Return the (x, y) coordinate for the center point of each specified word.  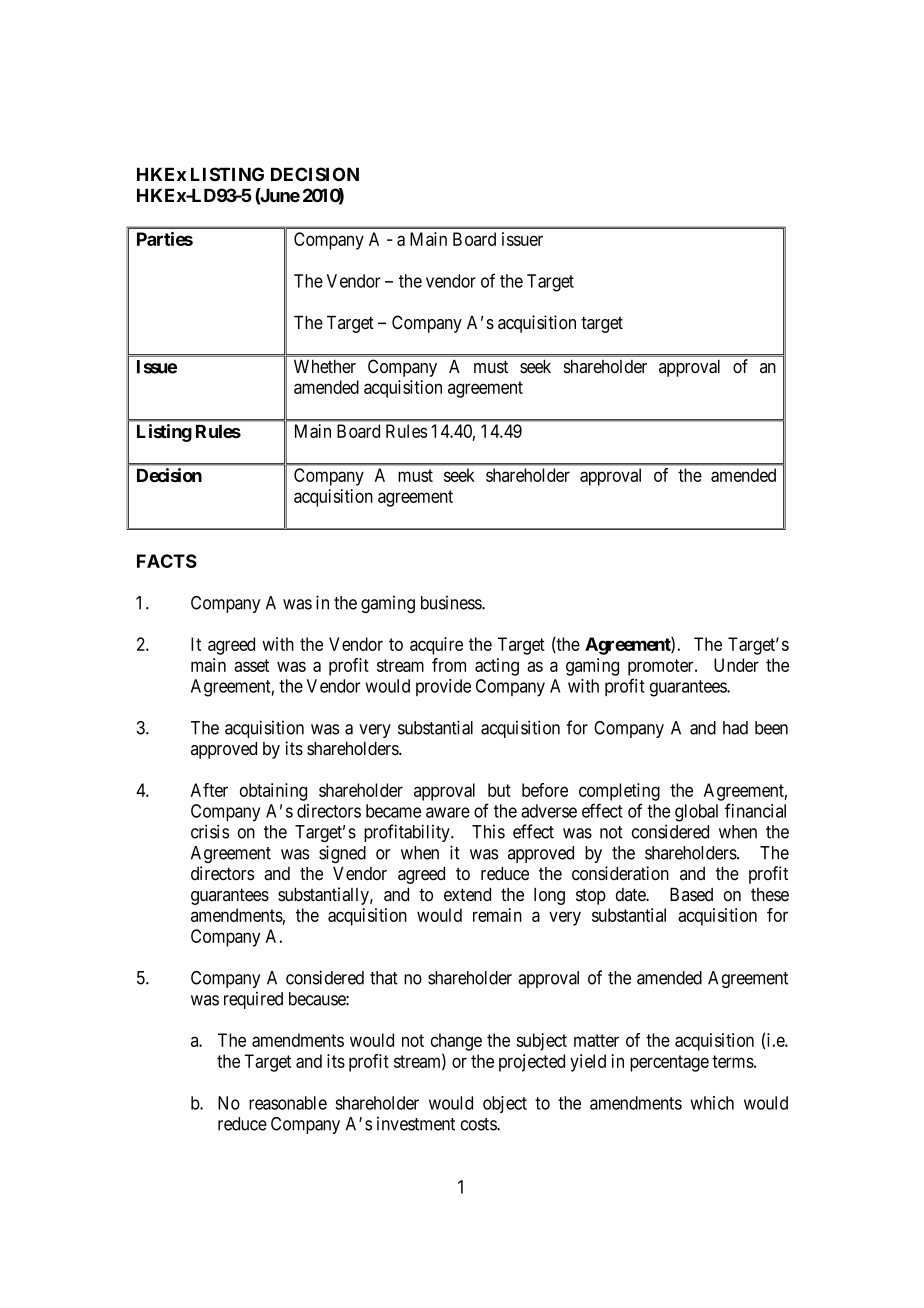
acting (497, 667)
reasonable (288, 1103)
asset (251, 665)
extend (467, 895)
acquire (436, 646)
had (735, 728)
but (499, 790)
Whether (325, 366)
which (712, 1103)
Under (736, 665)
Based (691, 895)
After (209, 790)
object (505, 1104)
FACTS (167, 561)
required (253, 1000)
